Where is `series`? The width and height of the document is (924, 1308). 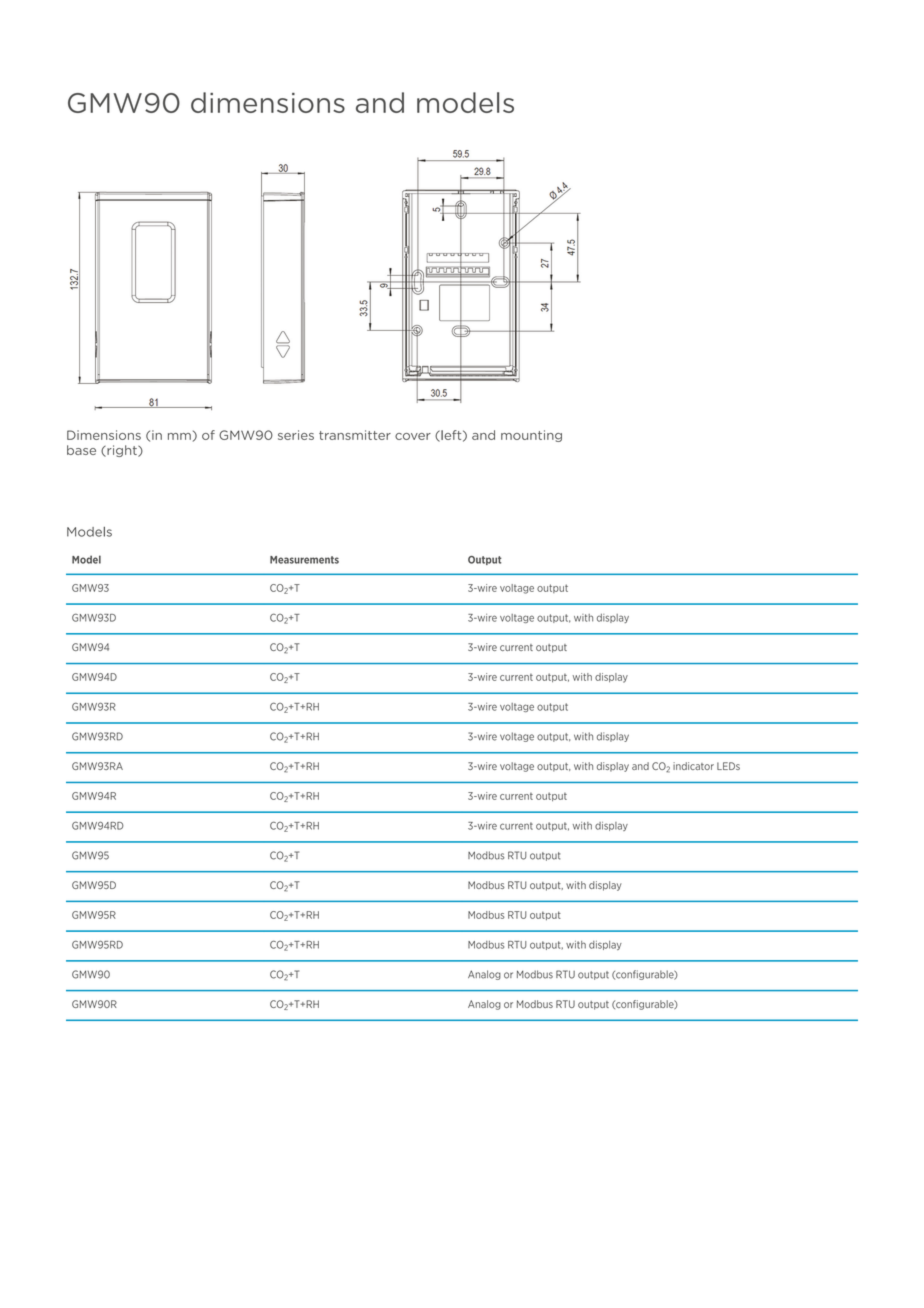 series is located at coordinates (296, 435).
